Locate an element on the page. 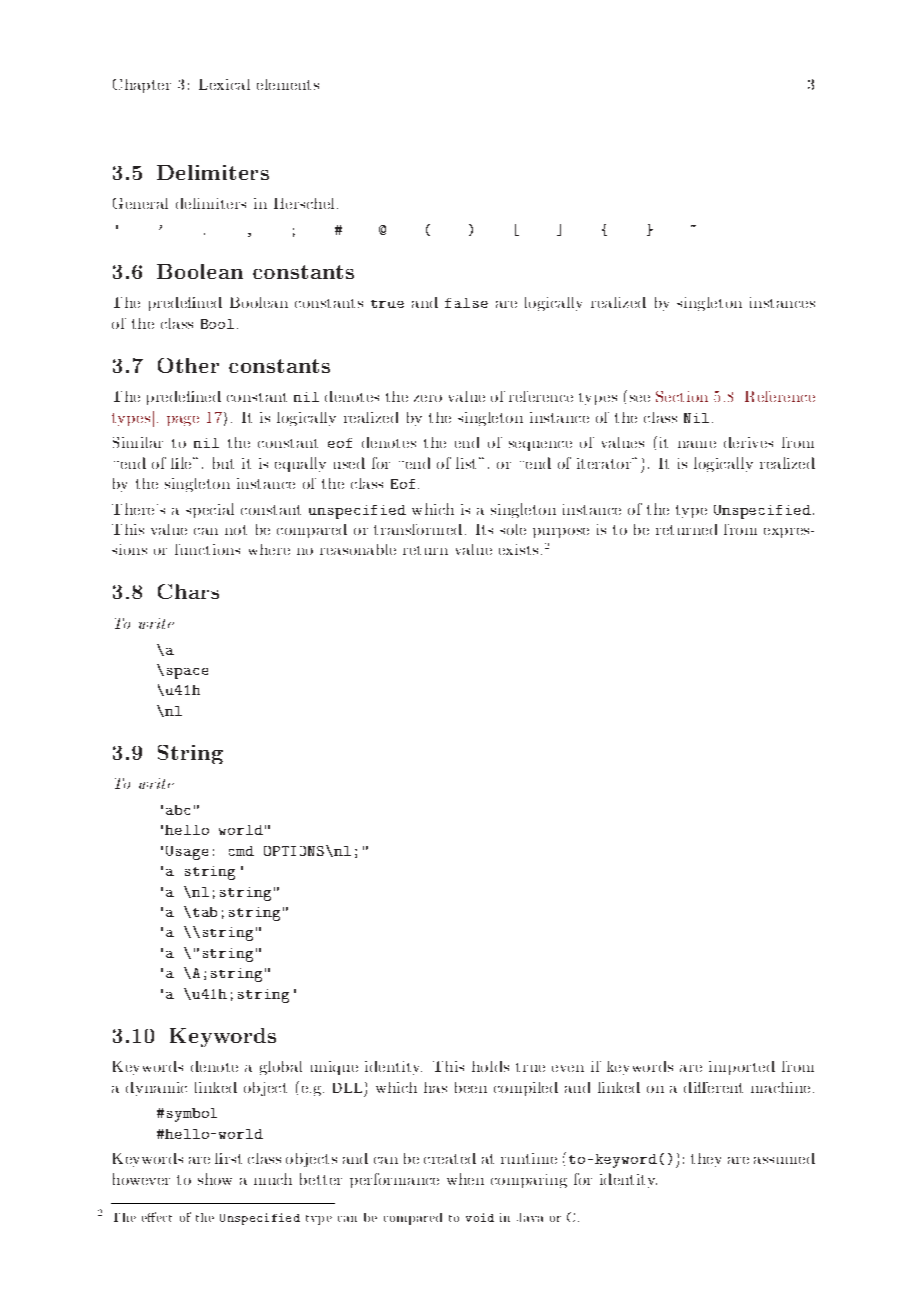 This page has width=924, height=1308. Its is located at coordinates (484, 529).
